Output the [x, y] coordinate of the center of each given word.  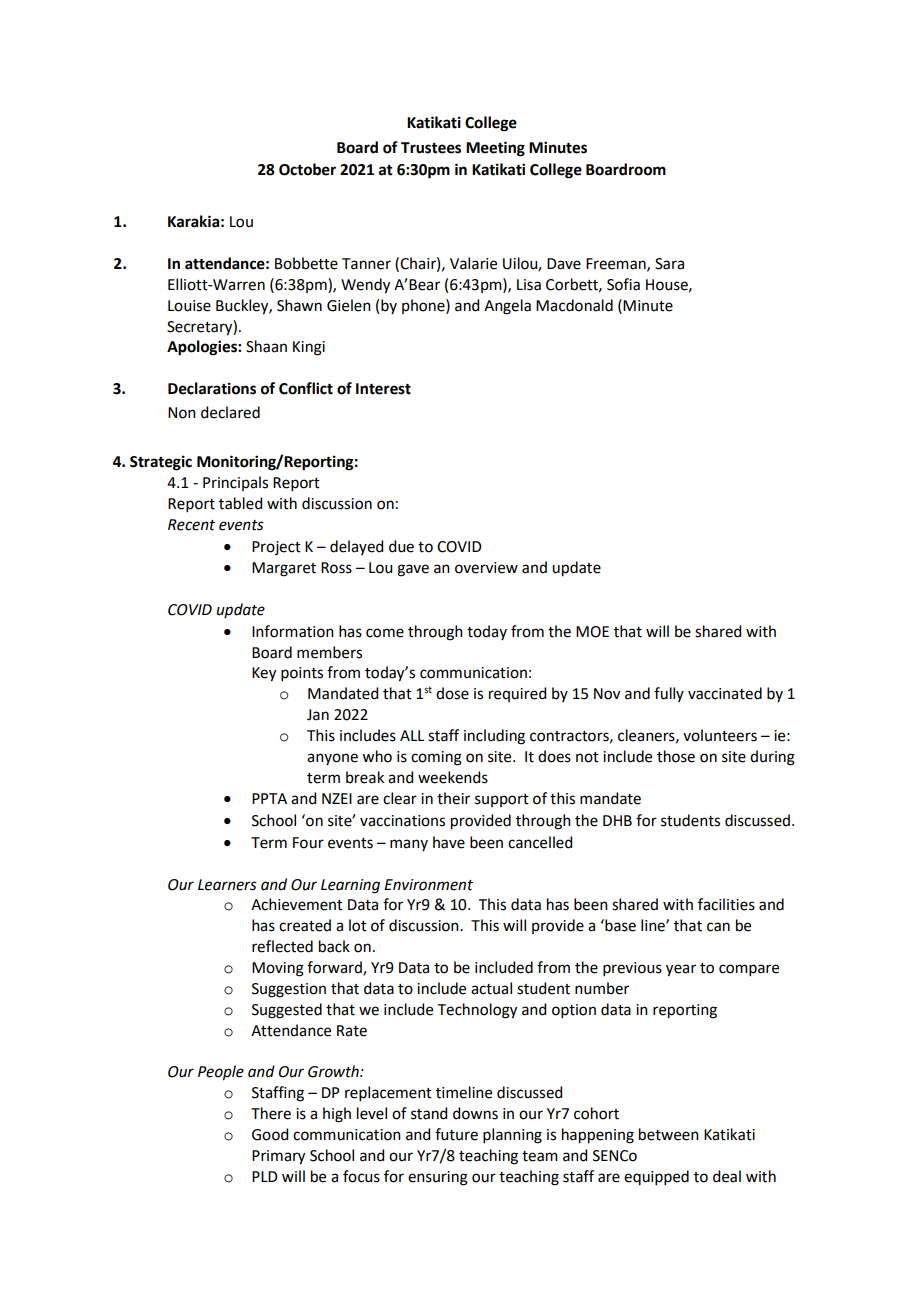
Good [270, 1134]
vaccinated [725, 693]
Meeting [495, 149]
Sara [669, 264]
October [307, 169]
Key [264, 674]
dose [452, 693]
